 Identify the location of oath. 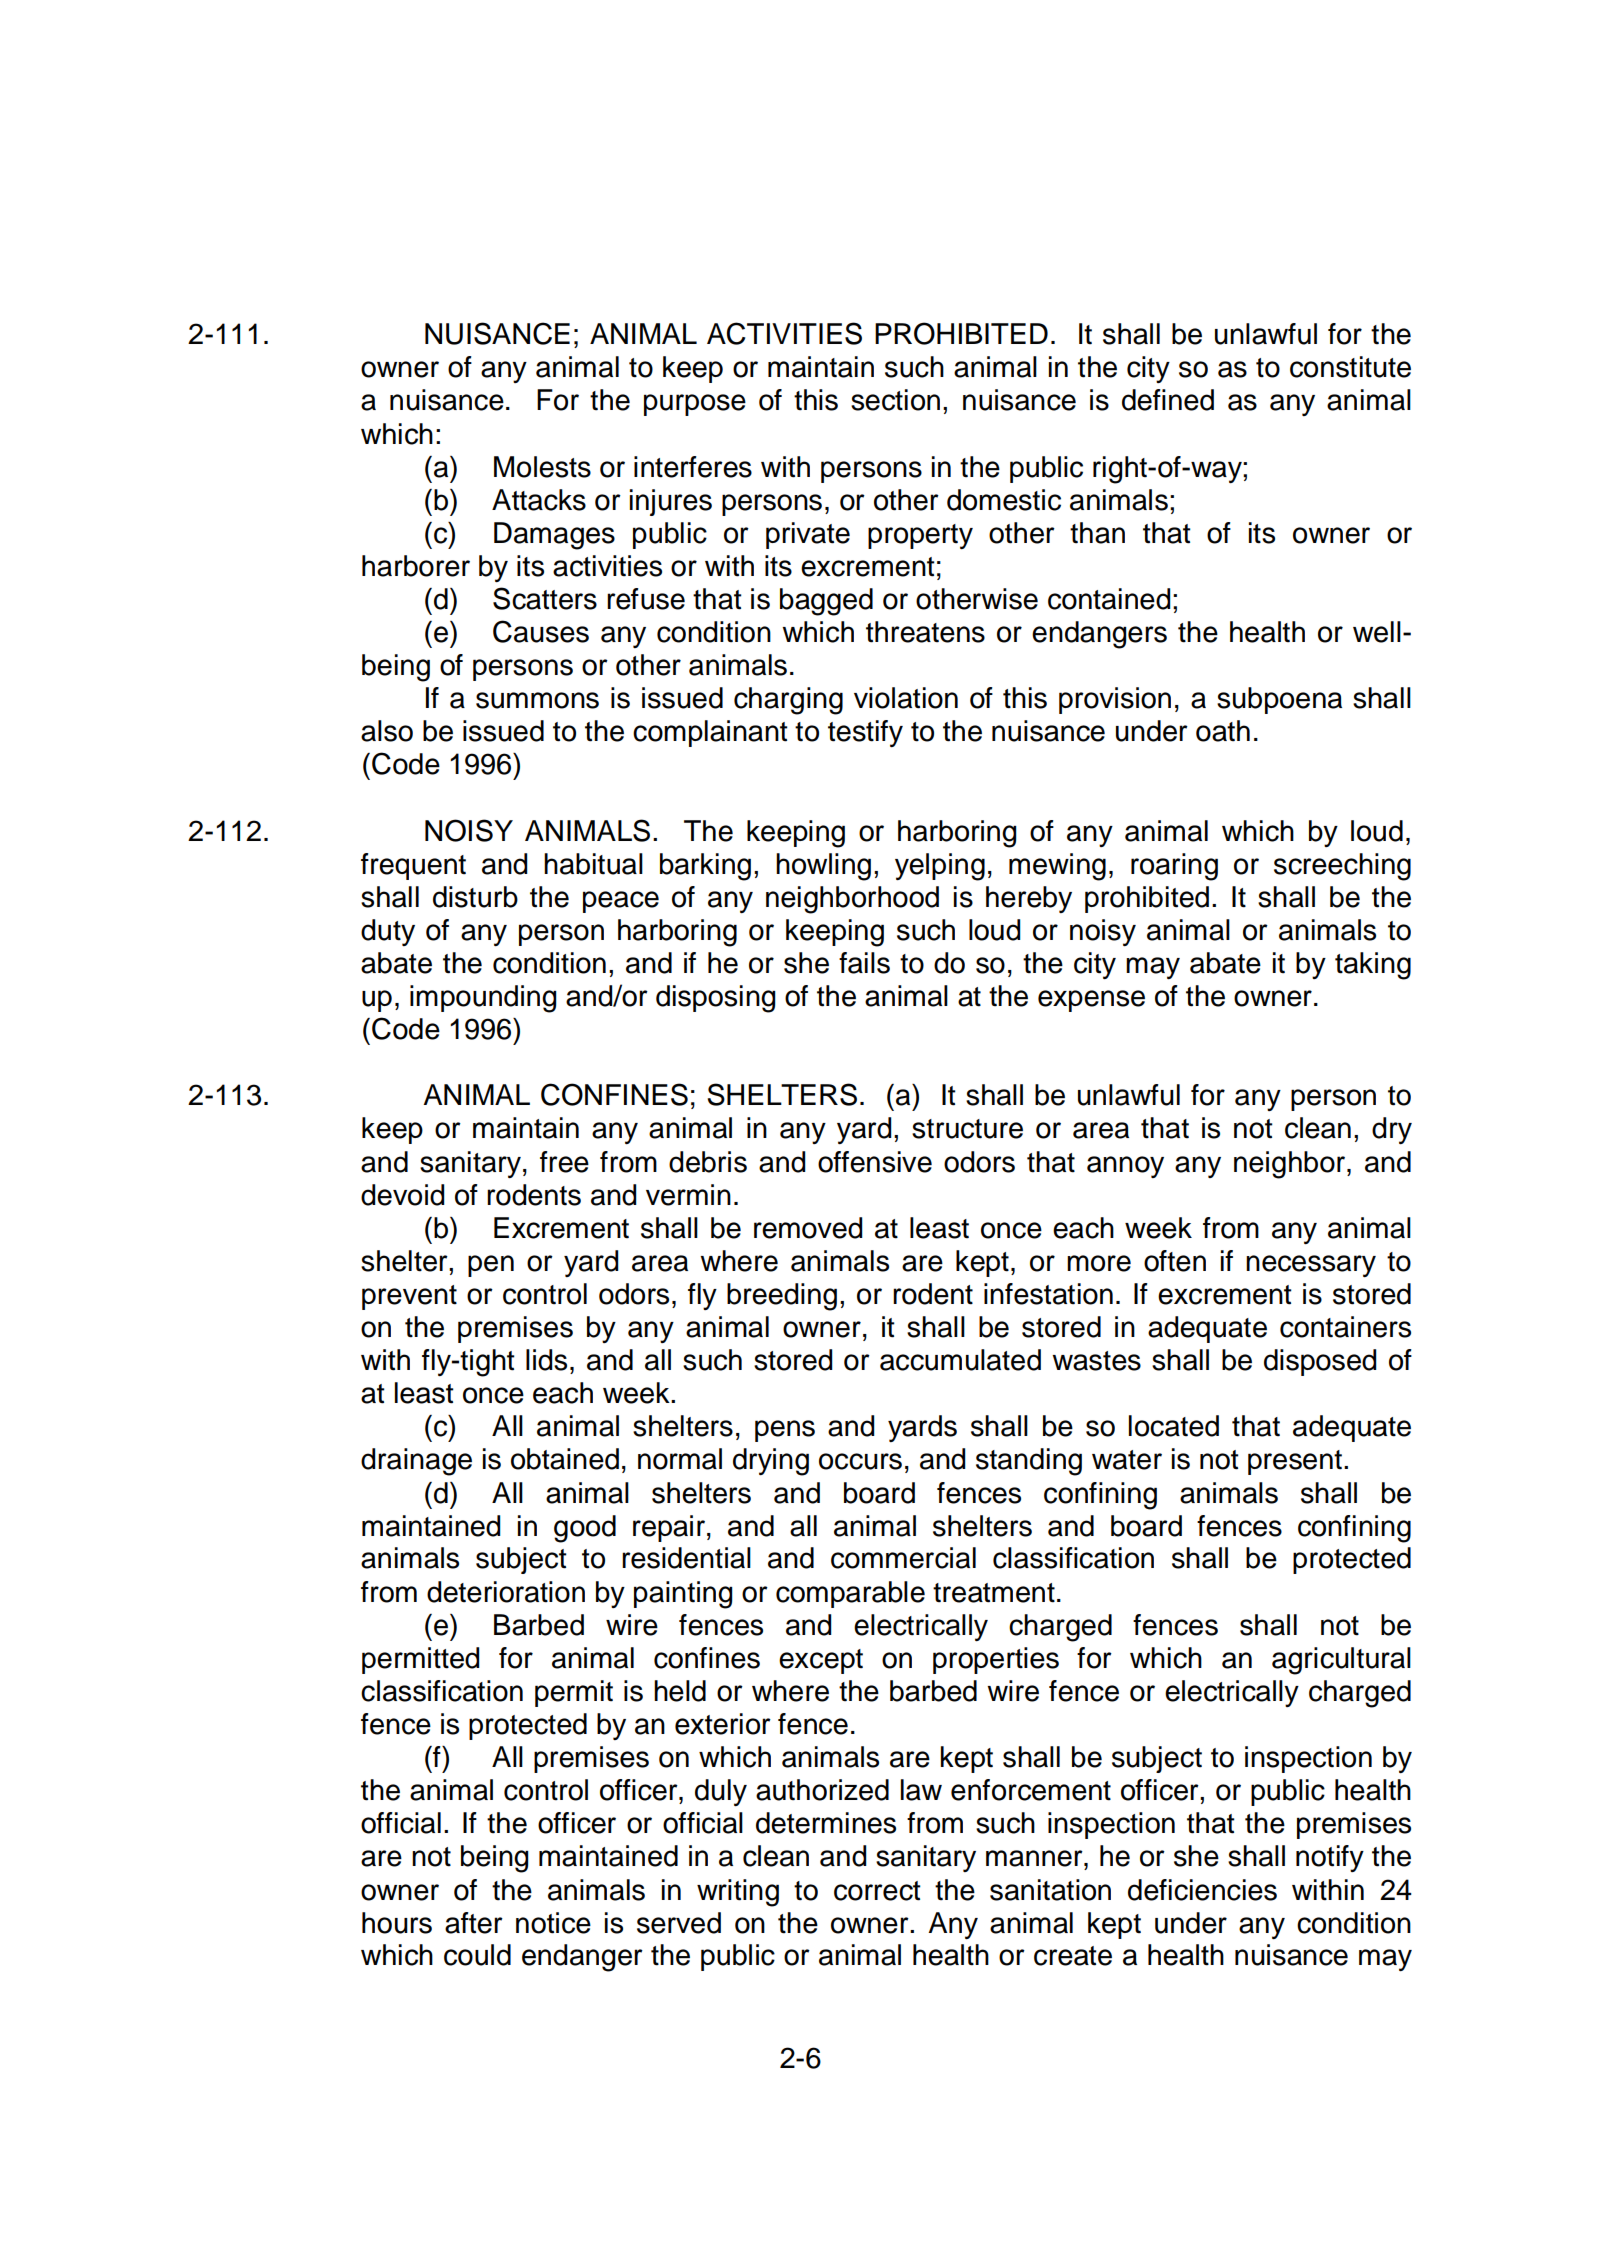
(1223, 731).
